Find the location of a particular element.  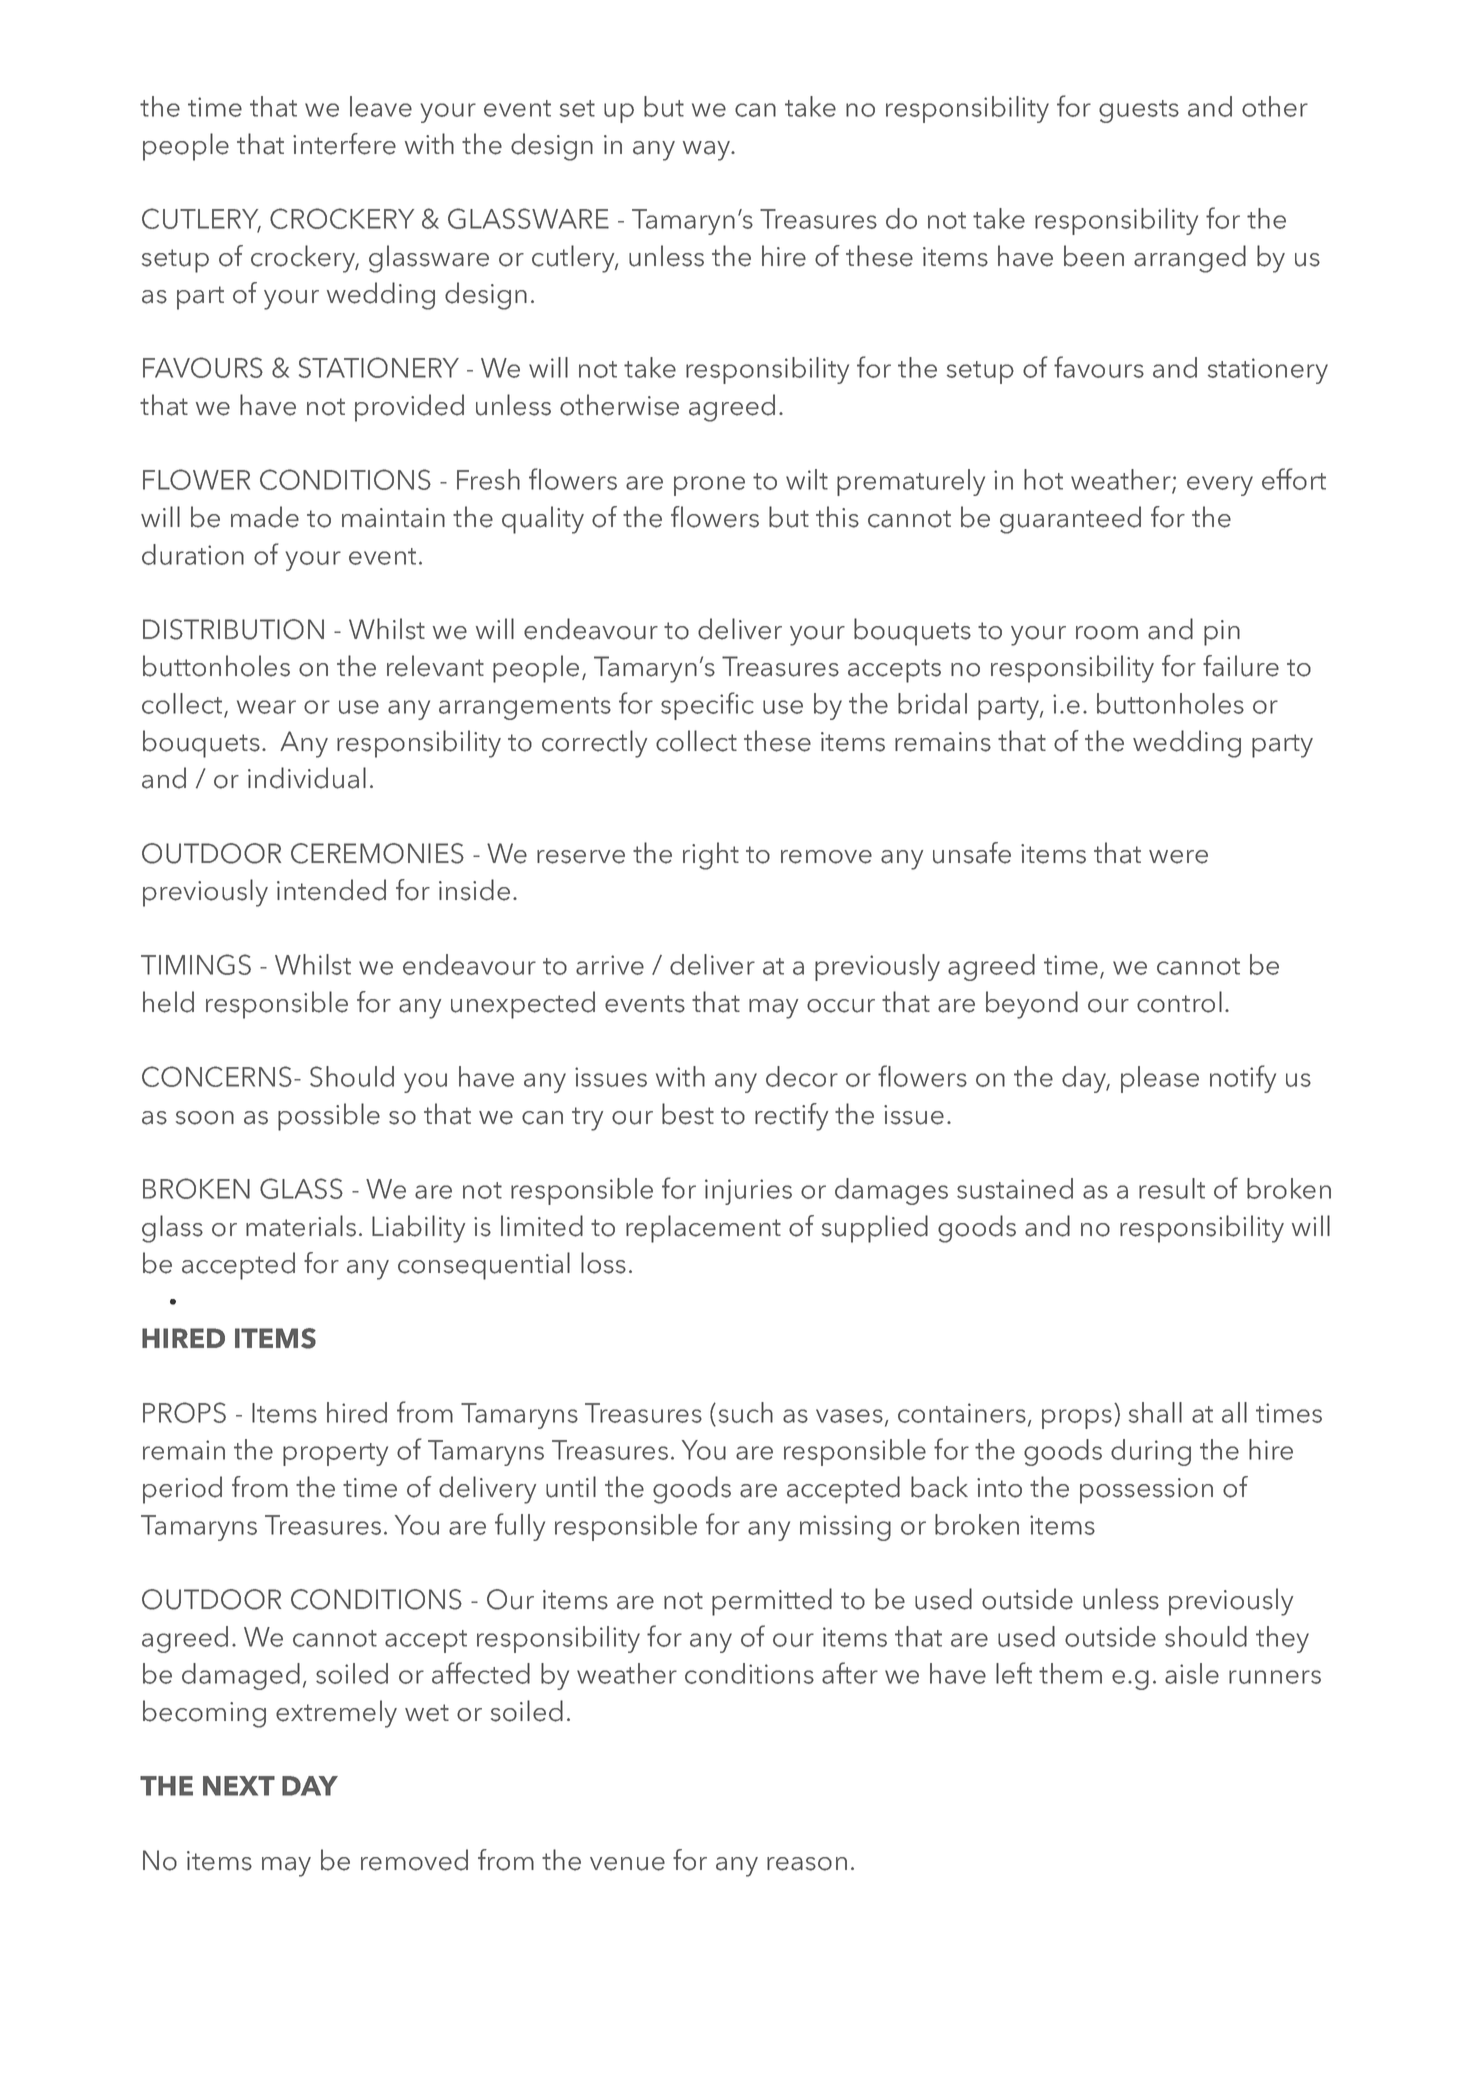

occur is located at coordinates (841, 1006).
